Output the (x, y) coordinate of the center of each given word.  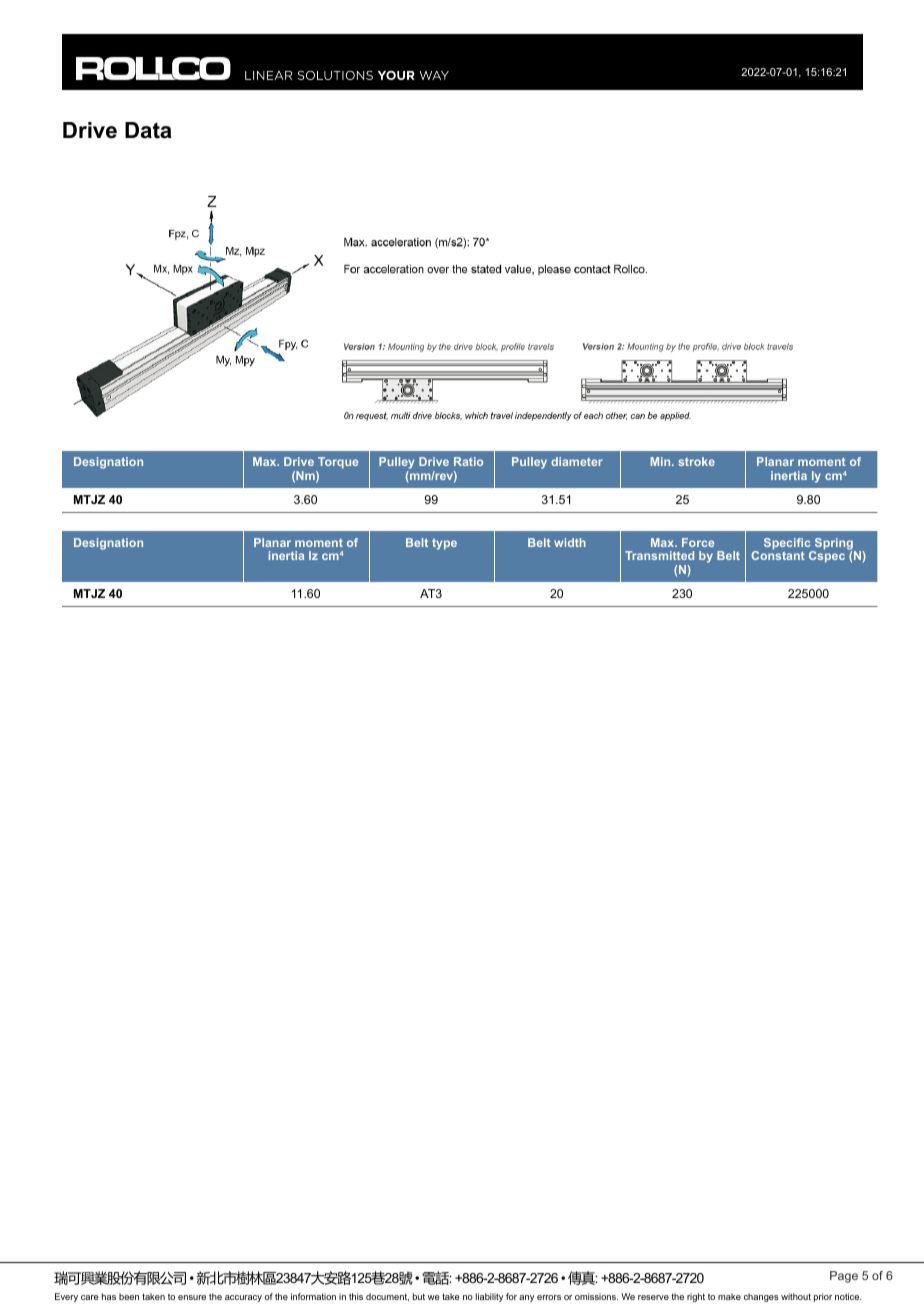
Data (148, 130)
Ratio (468, 461)
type (444, 544)
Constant (778, 554)
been (129, 1296)
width (570, 542)
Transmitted (659, 555)
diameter (577, 461)
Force (698, 542)
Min (661, 461)
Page (844, 1277)
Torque (337, 464)
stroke (696, 461)
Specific (788, 545)
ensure (192, 1297)
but (419, 1296)
